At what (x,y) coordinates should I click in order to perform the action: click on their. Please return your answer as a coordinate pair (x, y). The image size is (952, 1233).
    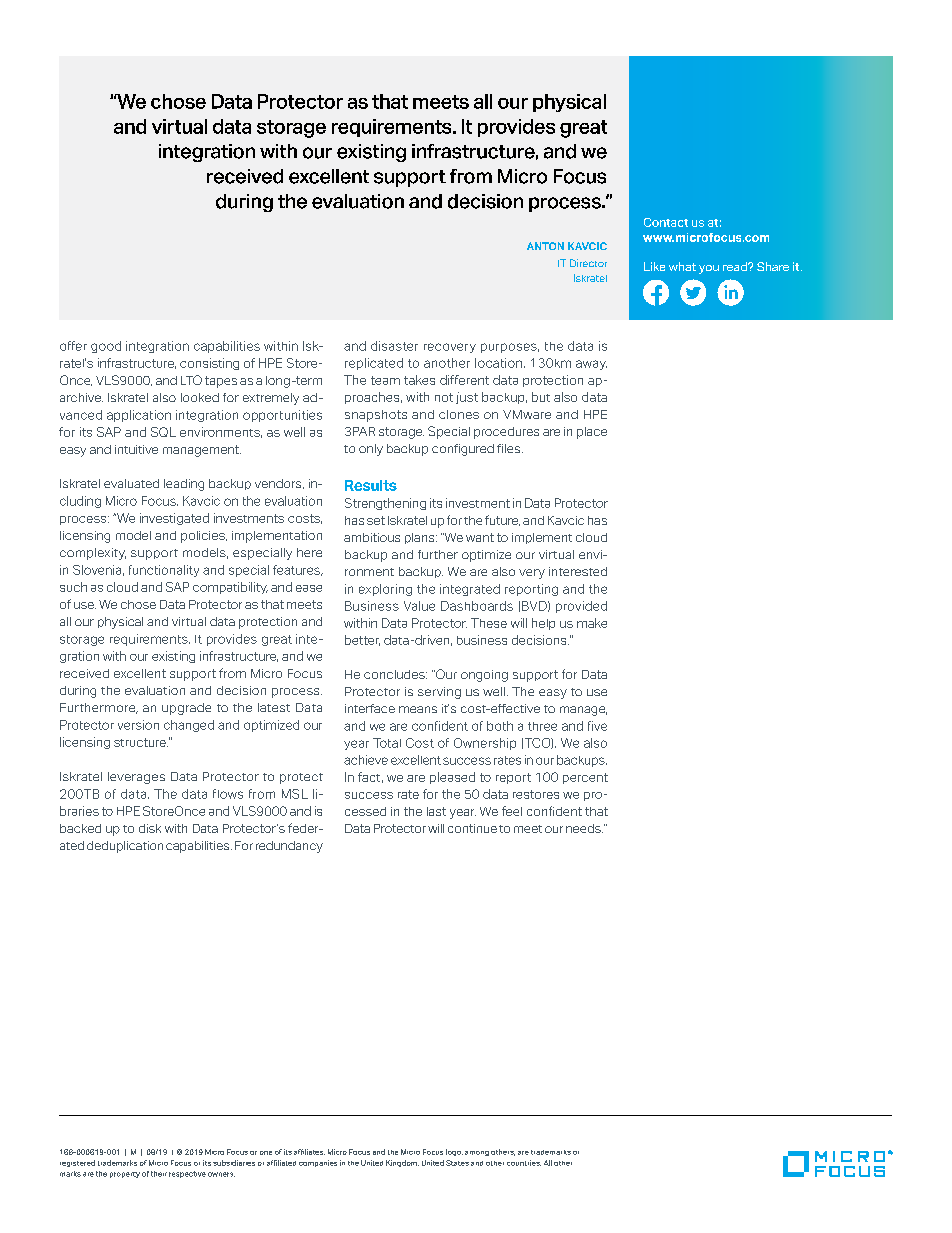
    Looking at the image, I should click on (159, 1174).
